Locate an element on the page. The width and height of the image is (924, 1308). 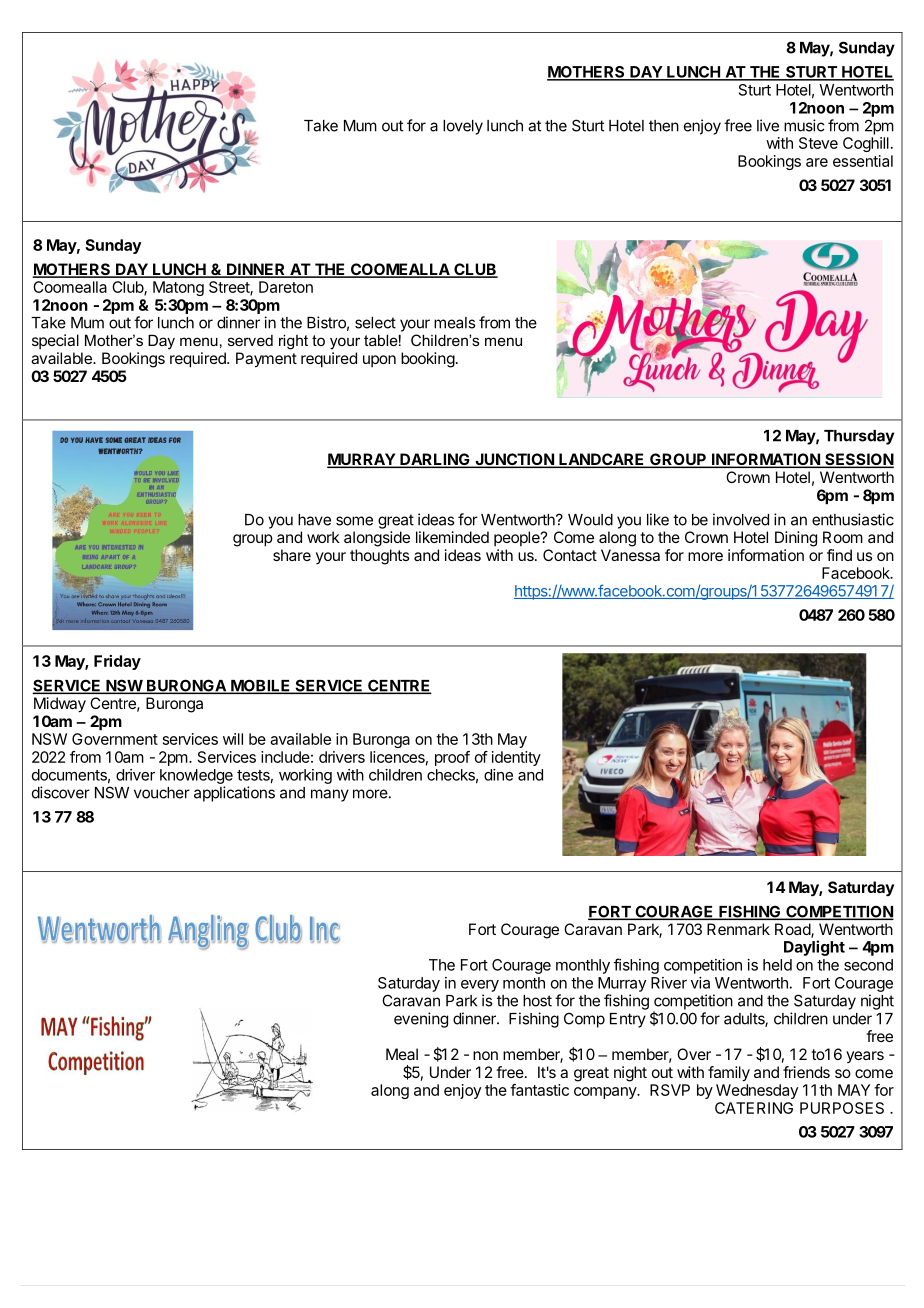
Road is located at coordinates (793, 930).
